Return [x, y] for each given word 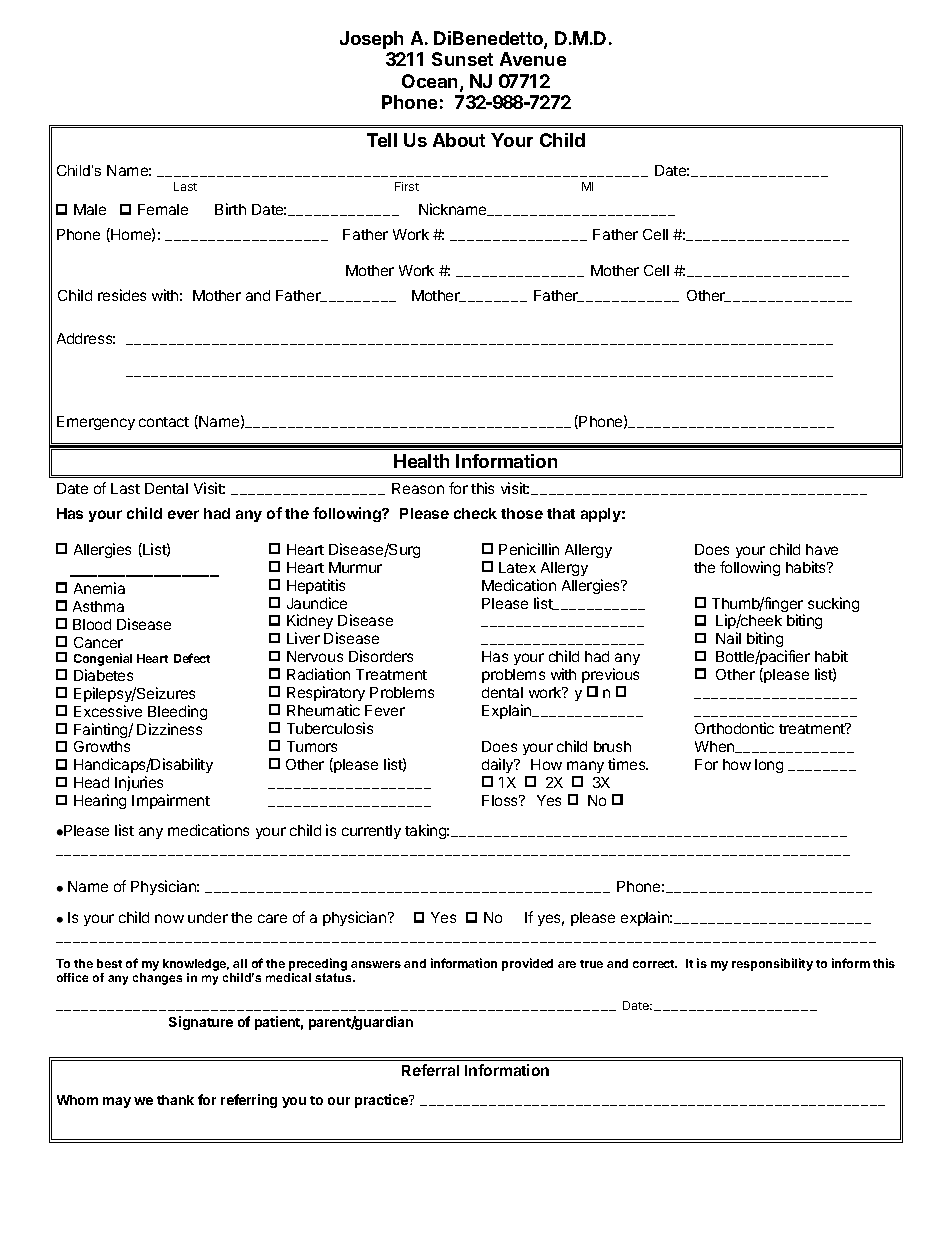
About [459, 140]
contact [164, 422]
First [407, 186]
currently [371, 832]
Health [421, 461]
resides [122, 295]
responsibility [772, 964]
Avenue [533, 59]
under [208, 917]
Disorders [381, 656]
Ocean [429, 81]
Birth [230, 209]
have [822, 549]
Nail [728, 638]
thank [175, 1100]
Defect [192, 658]
